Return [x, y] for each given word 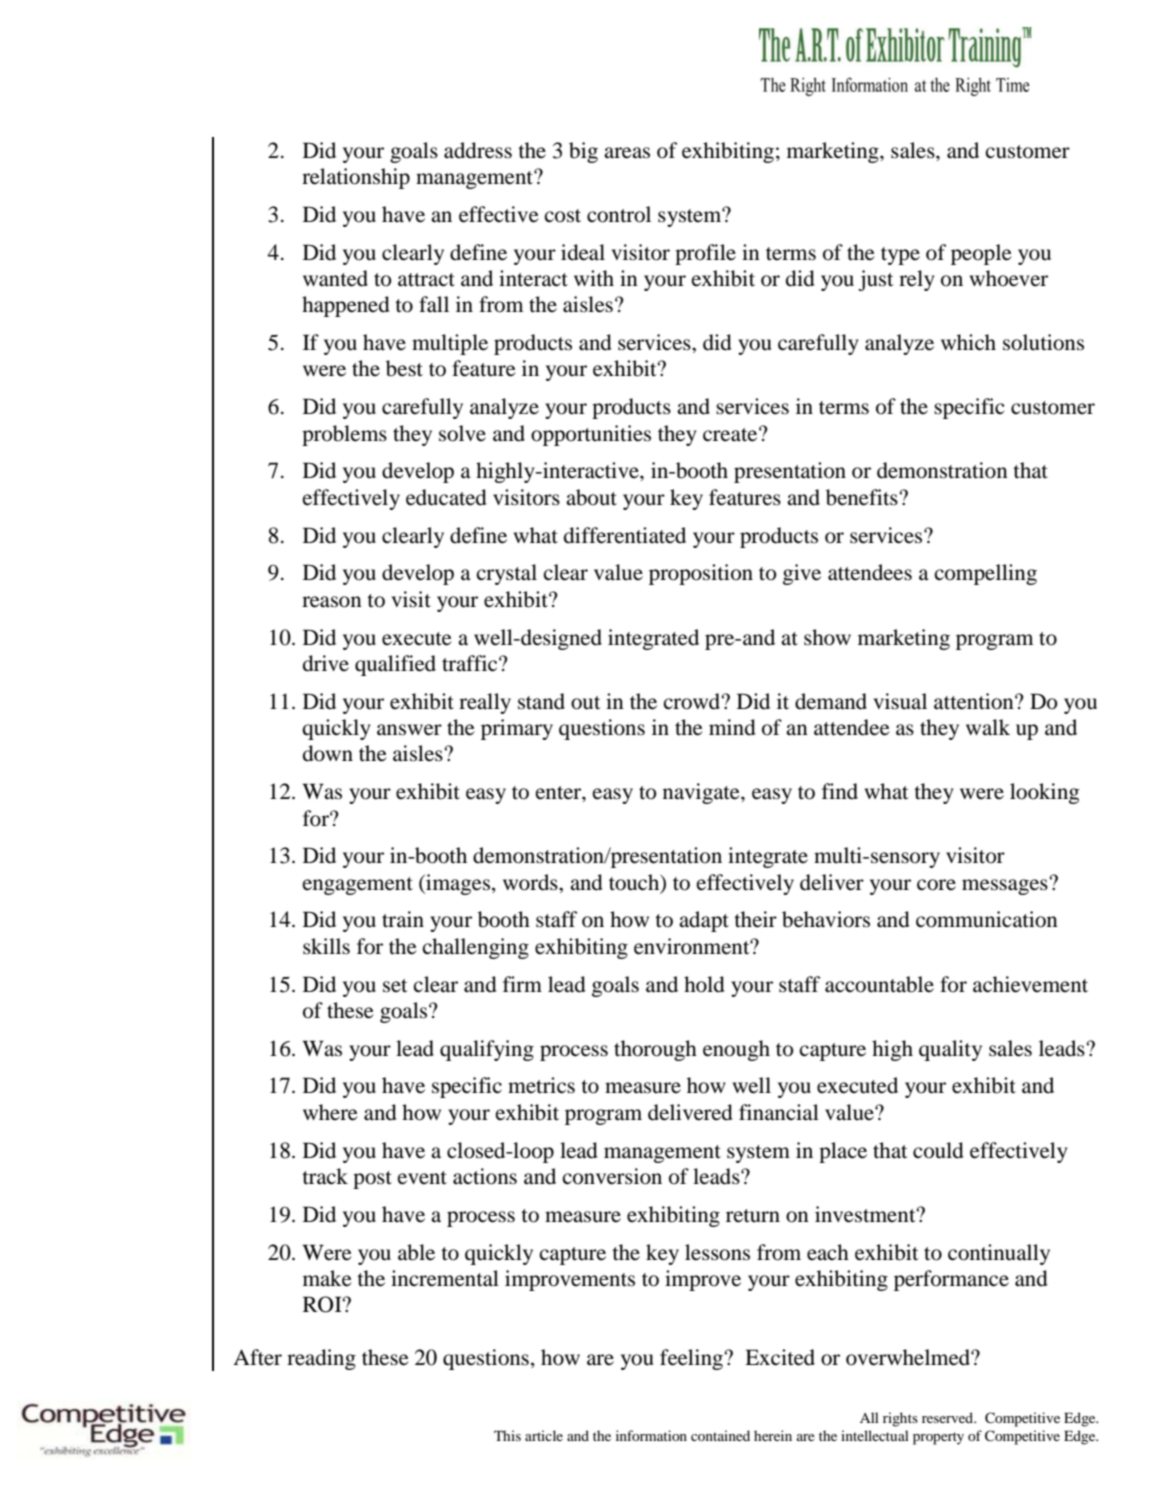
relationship [356, 178]
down [328, 753]
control [619, 214]
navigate [702, 793]
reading [321, 1359]
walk [988, 727]
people [981, 254]
